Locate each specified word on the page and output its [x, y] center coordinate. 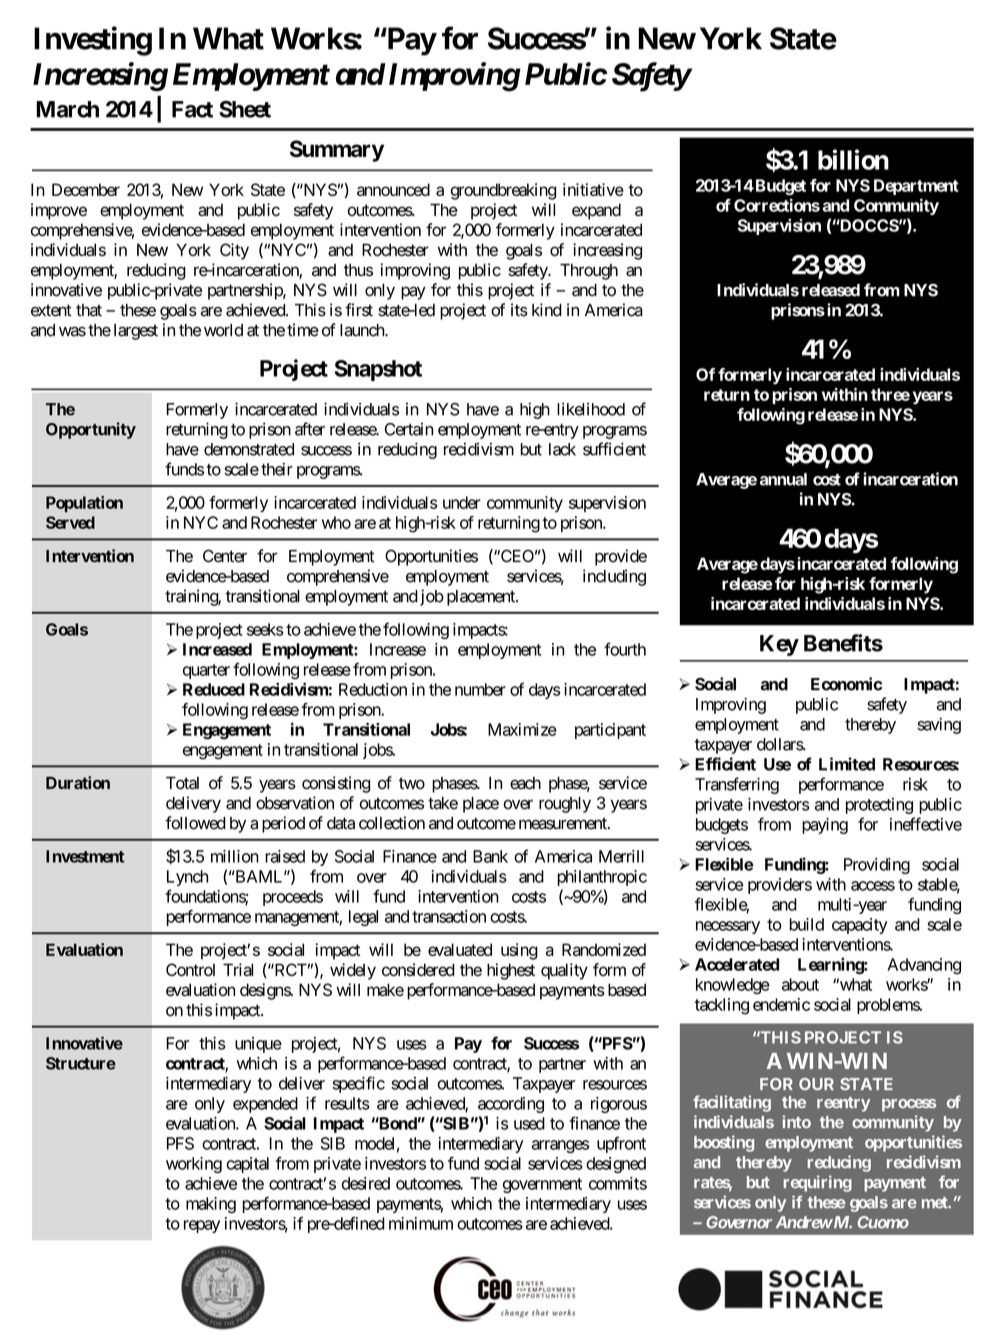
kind [547, 310]
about [800, 984]
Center [225, 556]
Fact [192, 109]
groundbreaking [503, 191]
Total [182, 783]
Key [779, 645]
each [525, 783]
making [211, 1205]
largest [136, 332]
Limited [847, 764]
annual [783, 479]
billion [853, 159]
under [462, 502]
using [519, 951]
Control [190, 969]
